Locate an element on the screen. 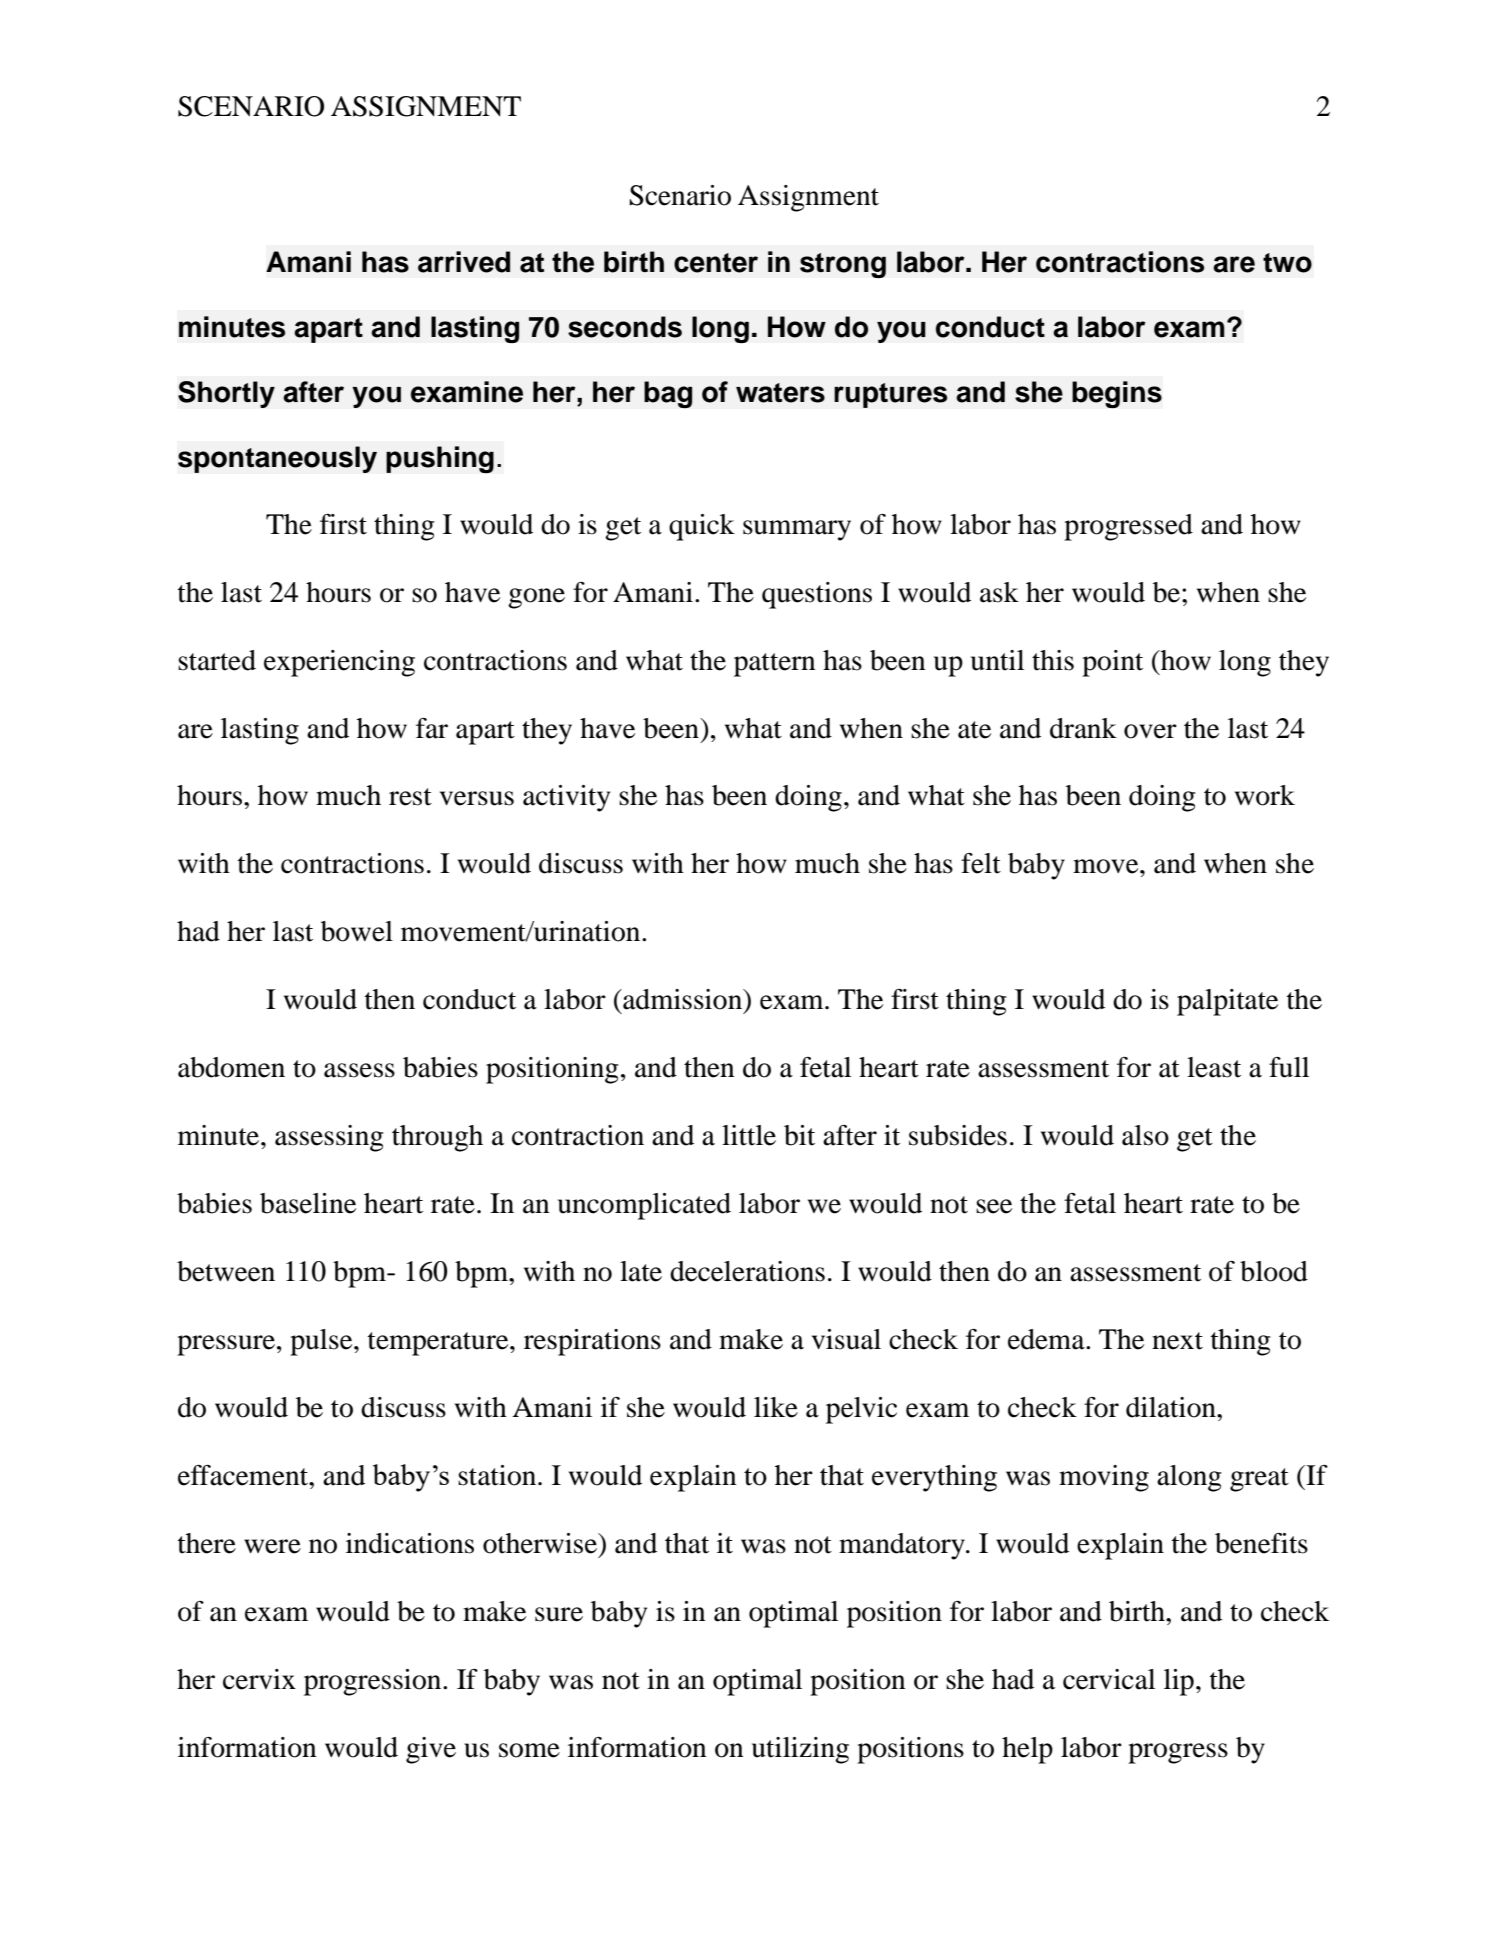 Image resolution: width=1508 pixels, height=1951 pixels. center is located at coordinates (716, 263).
